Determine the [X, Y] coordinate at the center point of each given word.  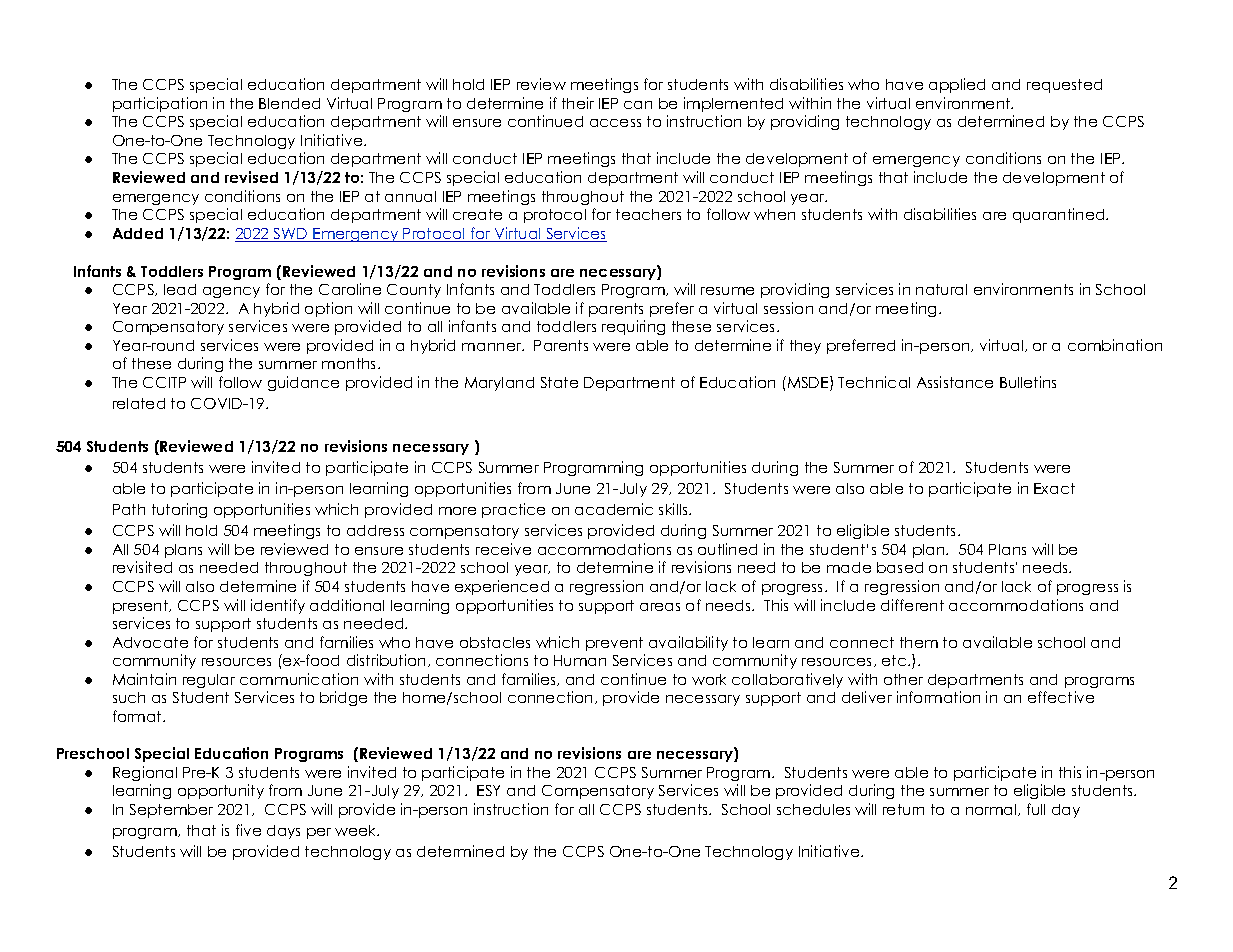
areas [660, 607]
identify [278, 606]
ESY [488, 790]
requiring [633, 327]
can [638, 105]
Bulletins [1028, 382]
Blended [289, 103]
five [248, 830]
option [328, 309]
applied [957, 85]
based [900, 567]
